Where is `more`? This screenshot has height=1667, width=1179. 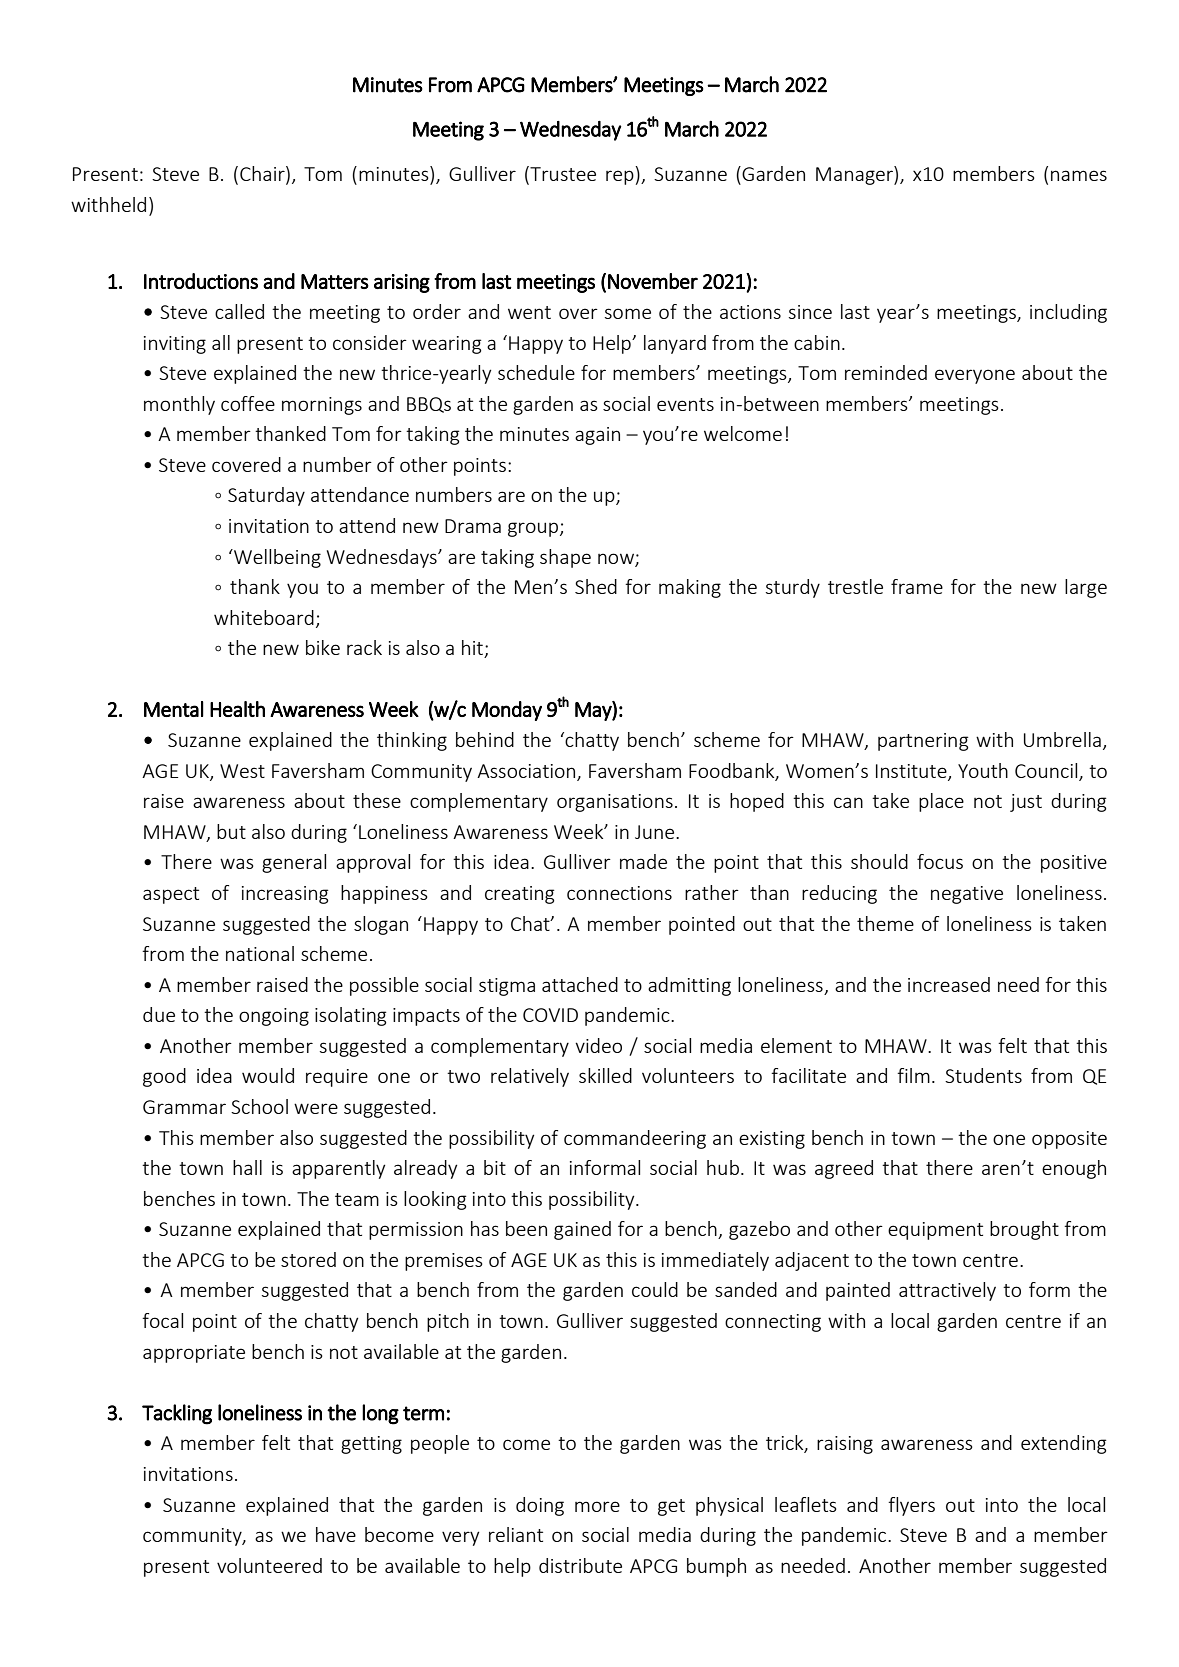
more is located at coordinates (597, 1506).
